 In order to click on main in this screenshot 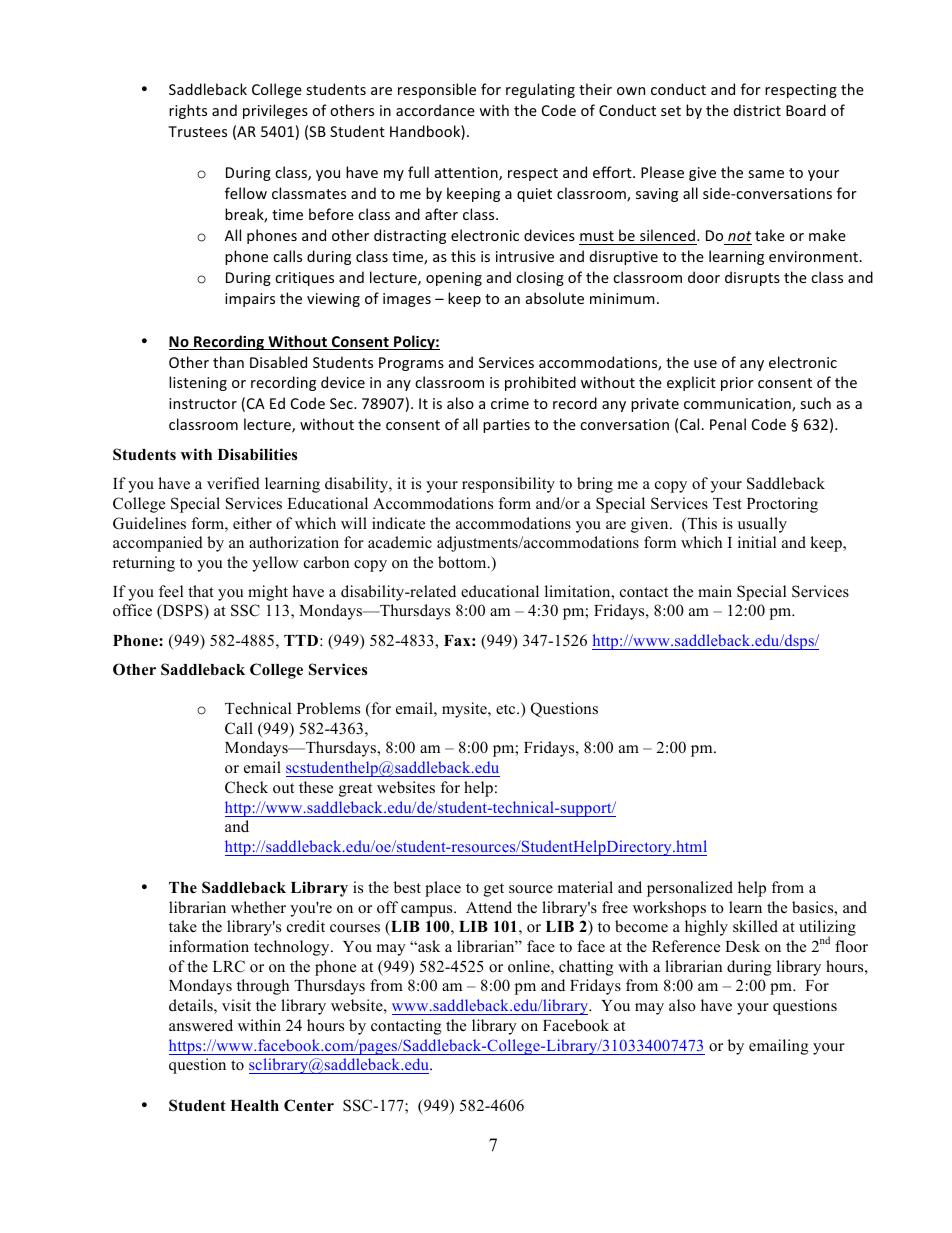, I will do `click(715, 591)`.
